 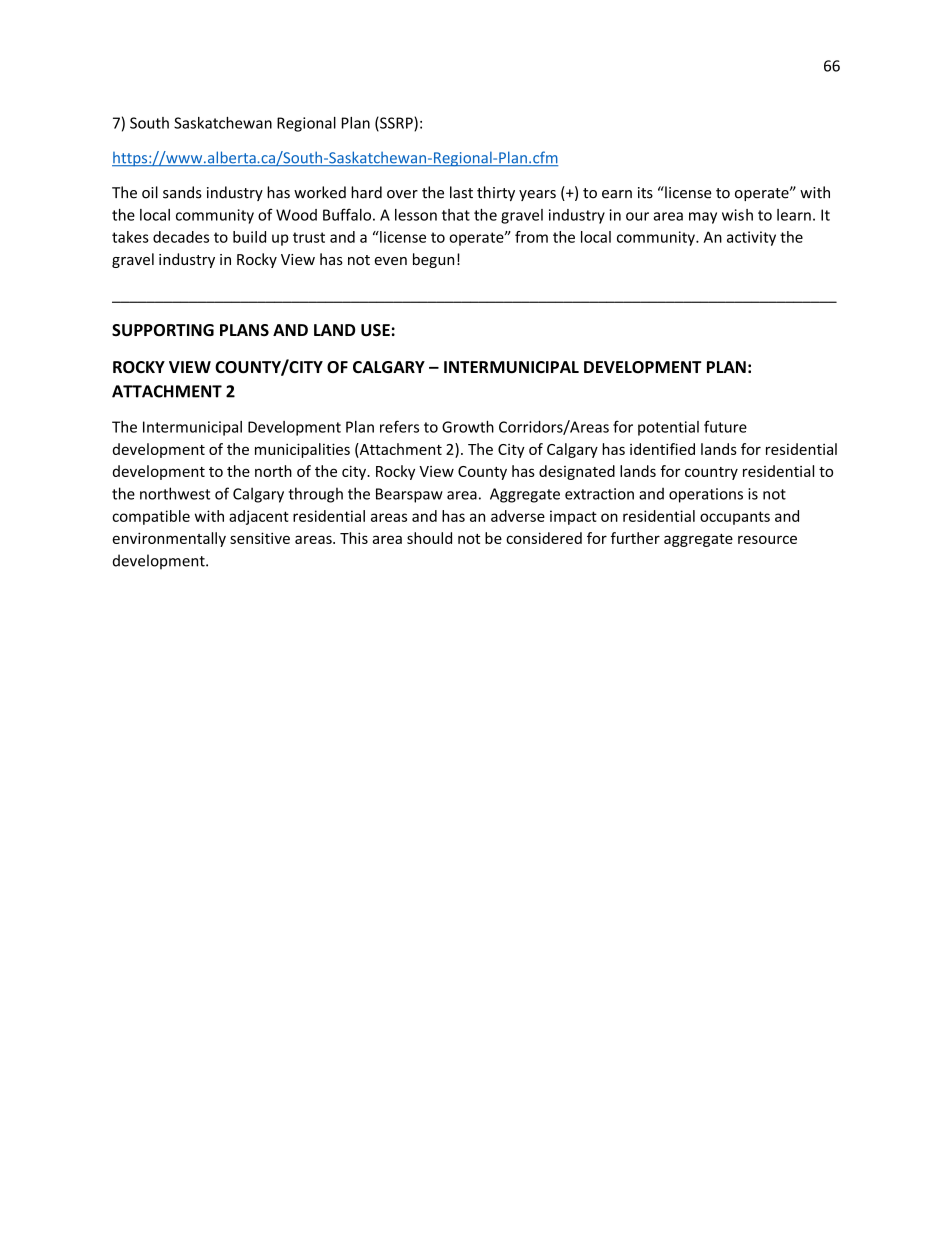 What do you see at coordinates (169, 539) in the image?
I see `environmentally` at bounding box center [169, 539].
